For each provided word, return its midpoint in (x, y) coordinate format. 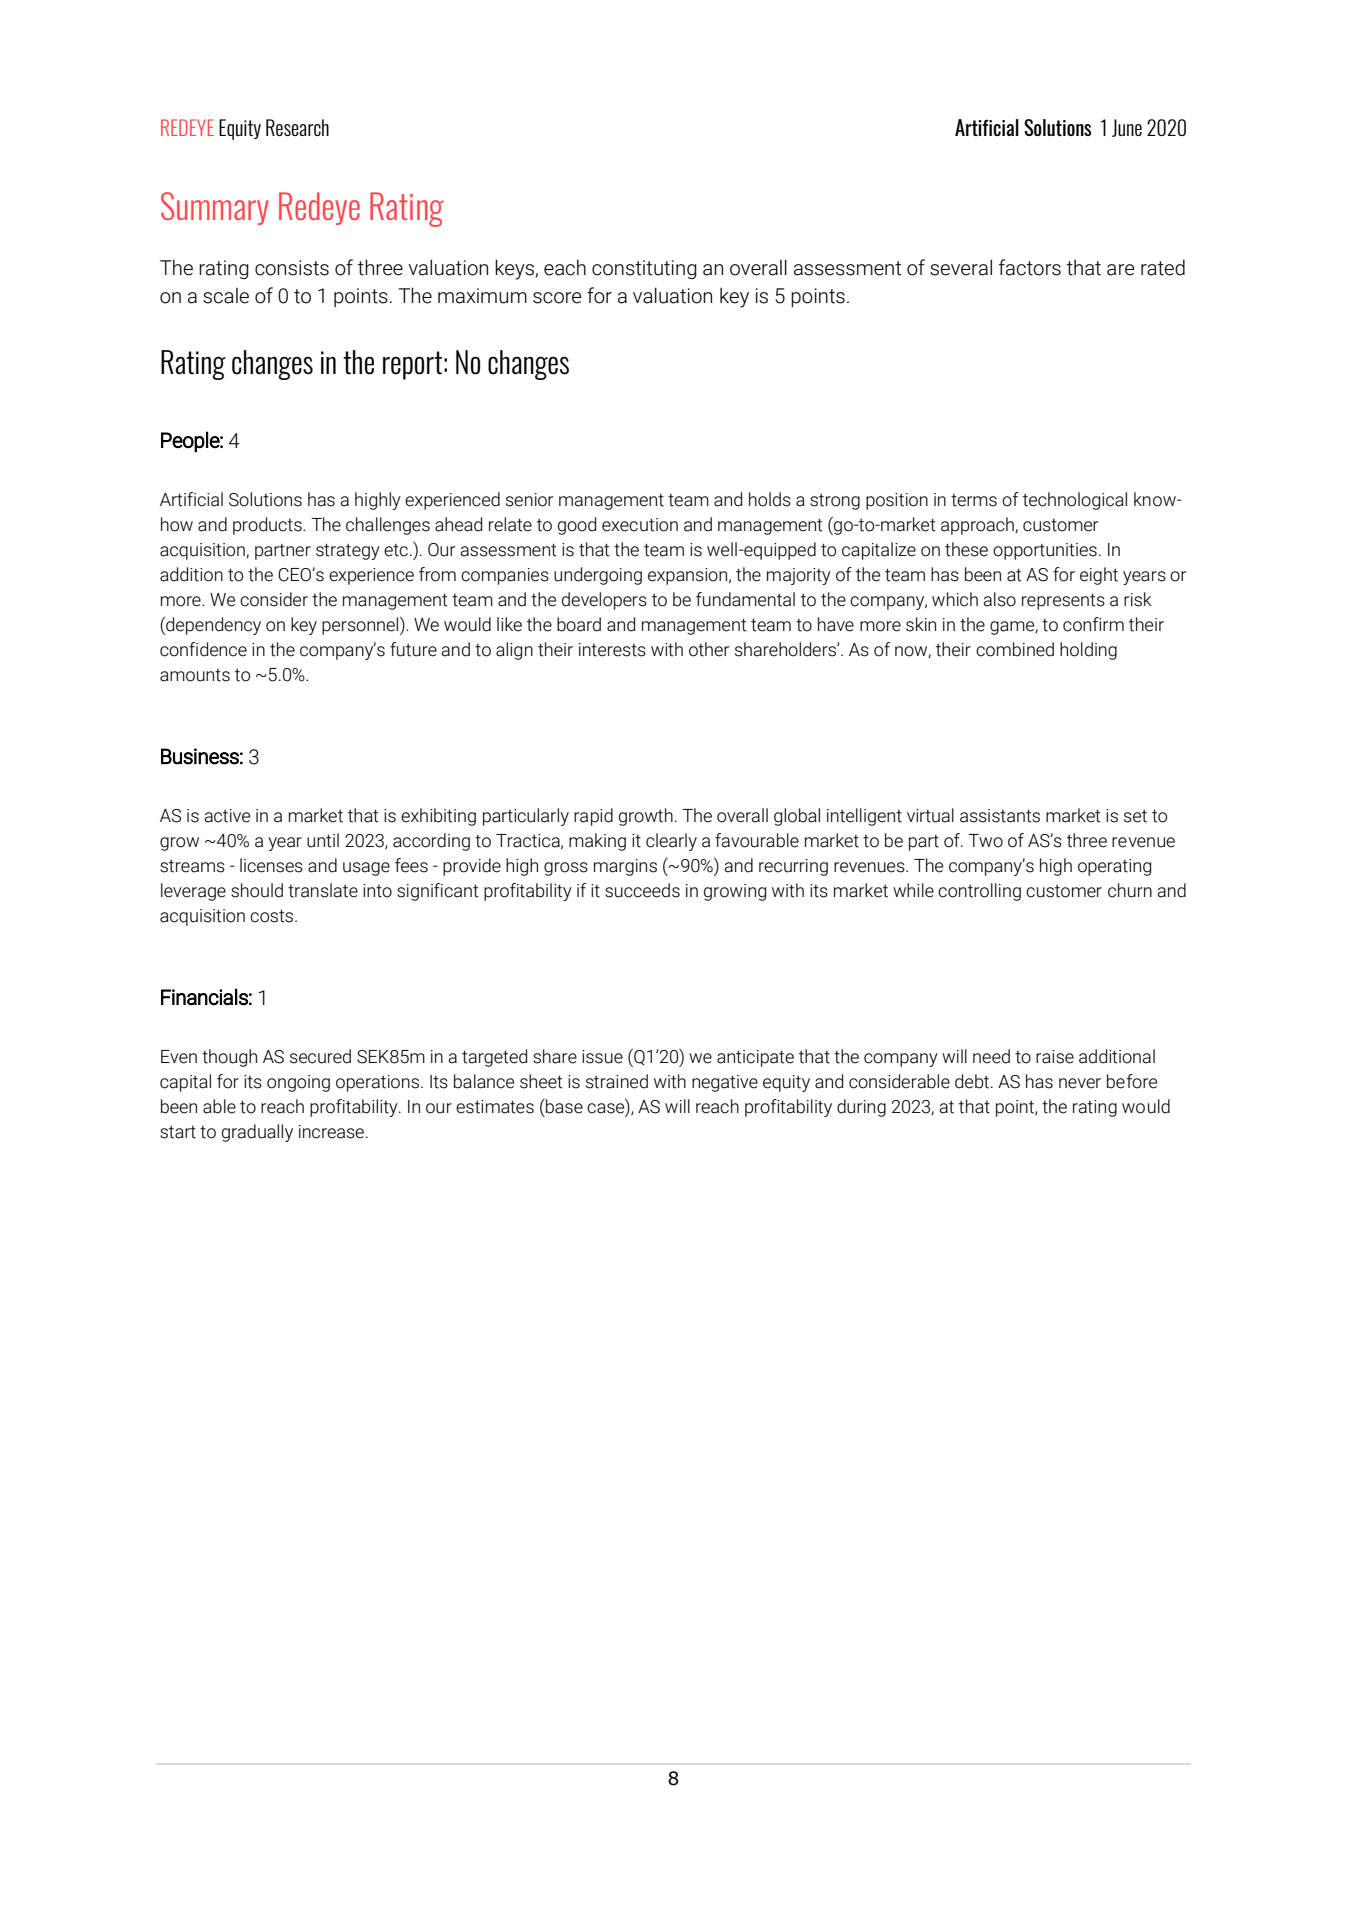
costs (273, 916)
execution (640, 525)
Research (297, 127)
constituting (644, 269)
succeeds (642, 890)
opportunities (1045, 551)
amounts (195, 675)
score (557, 298)
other (709, 649)
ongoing (298, 1083)
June (1127, 128)
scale (226, 295)
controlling (979, 892)
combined (1015, 649)
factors (1030, 267)
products (268, 526)
